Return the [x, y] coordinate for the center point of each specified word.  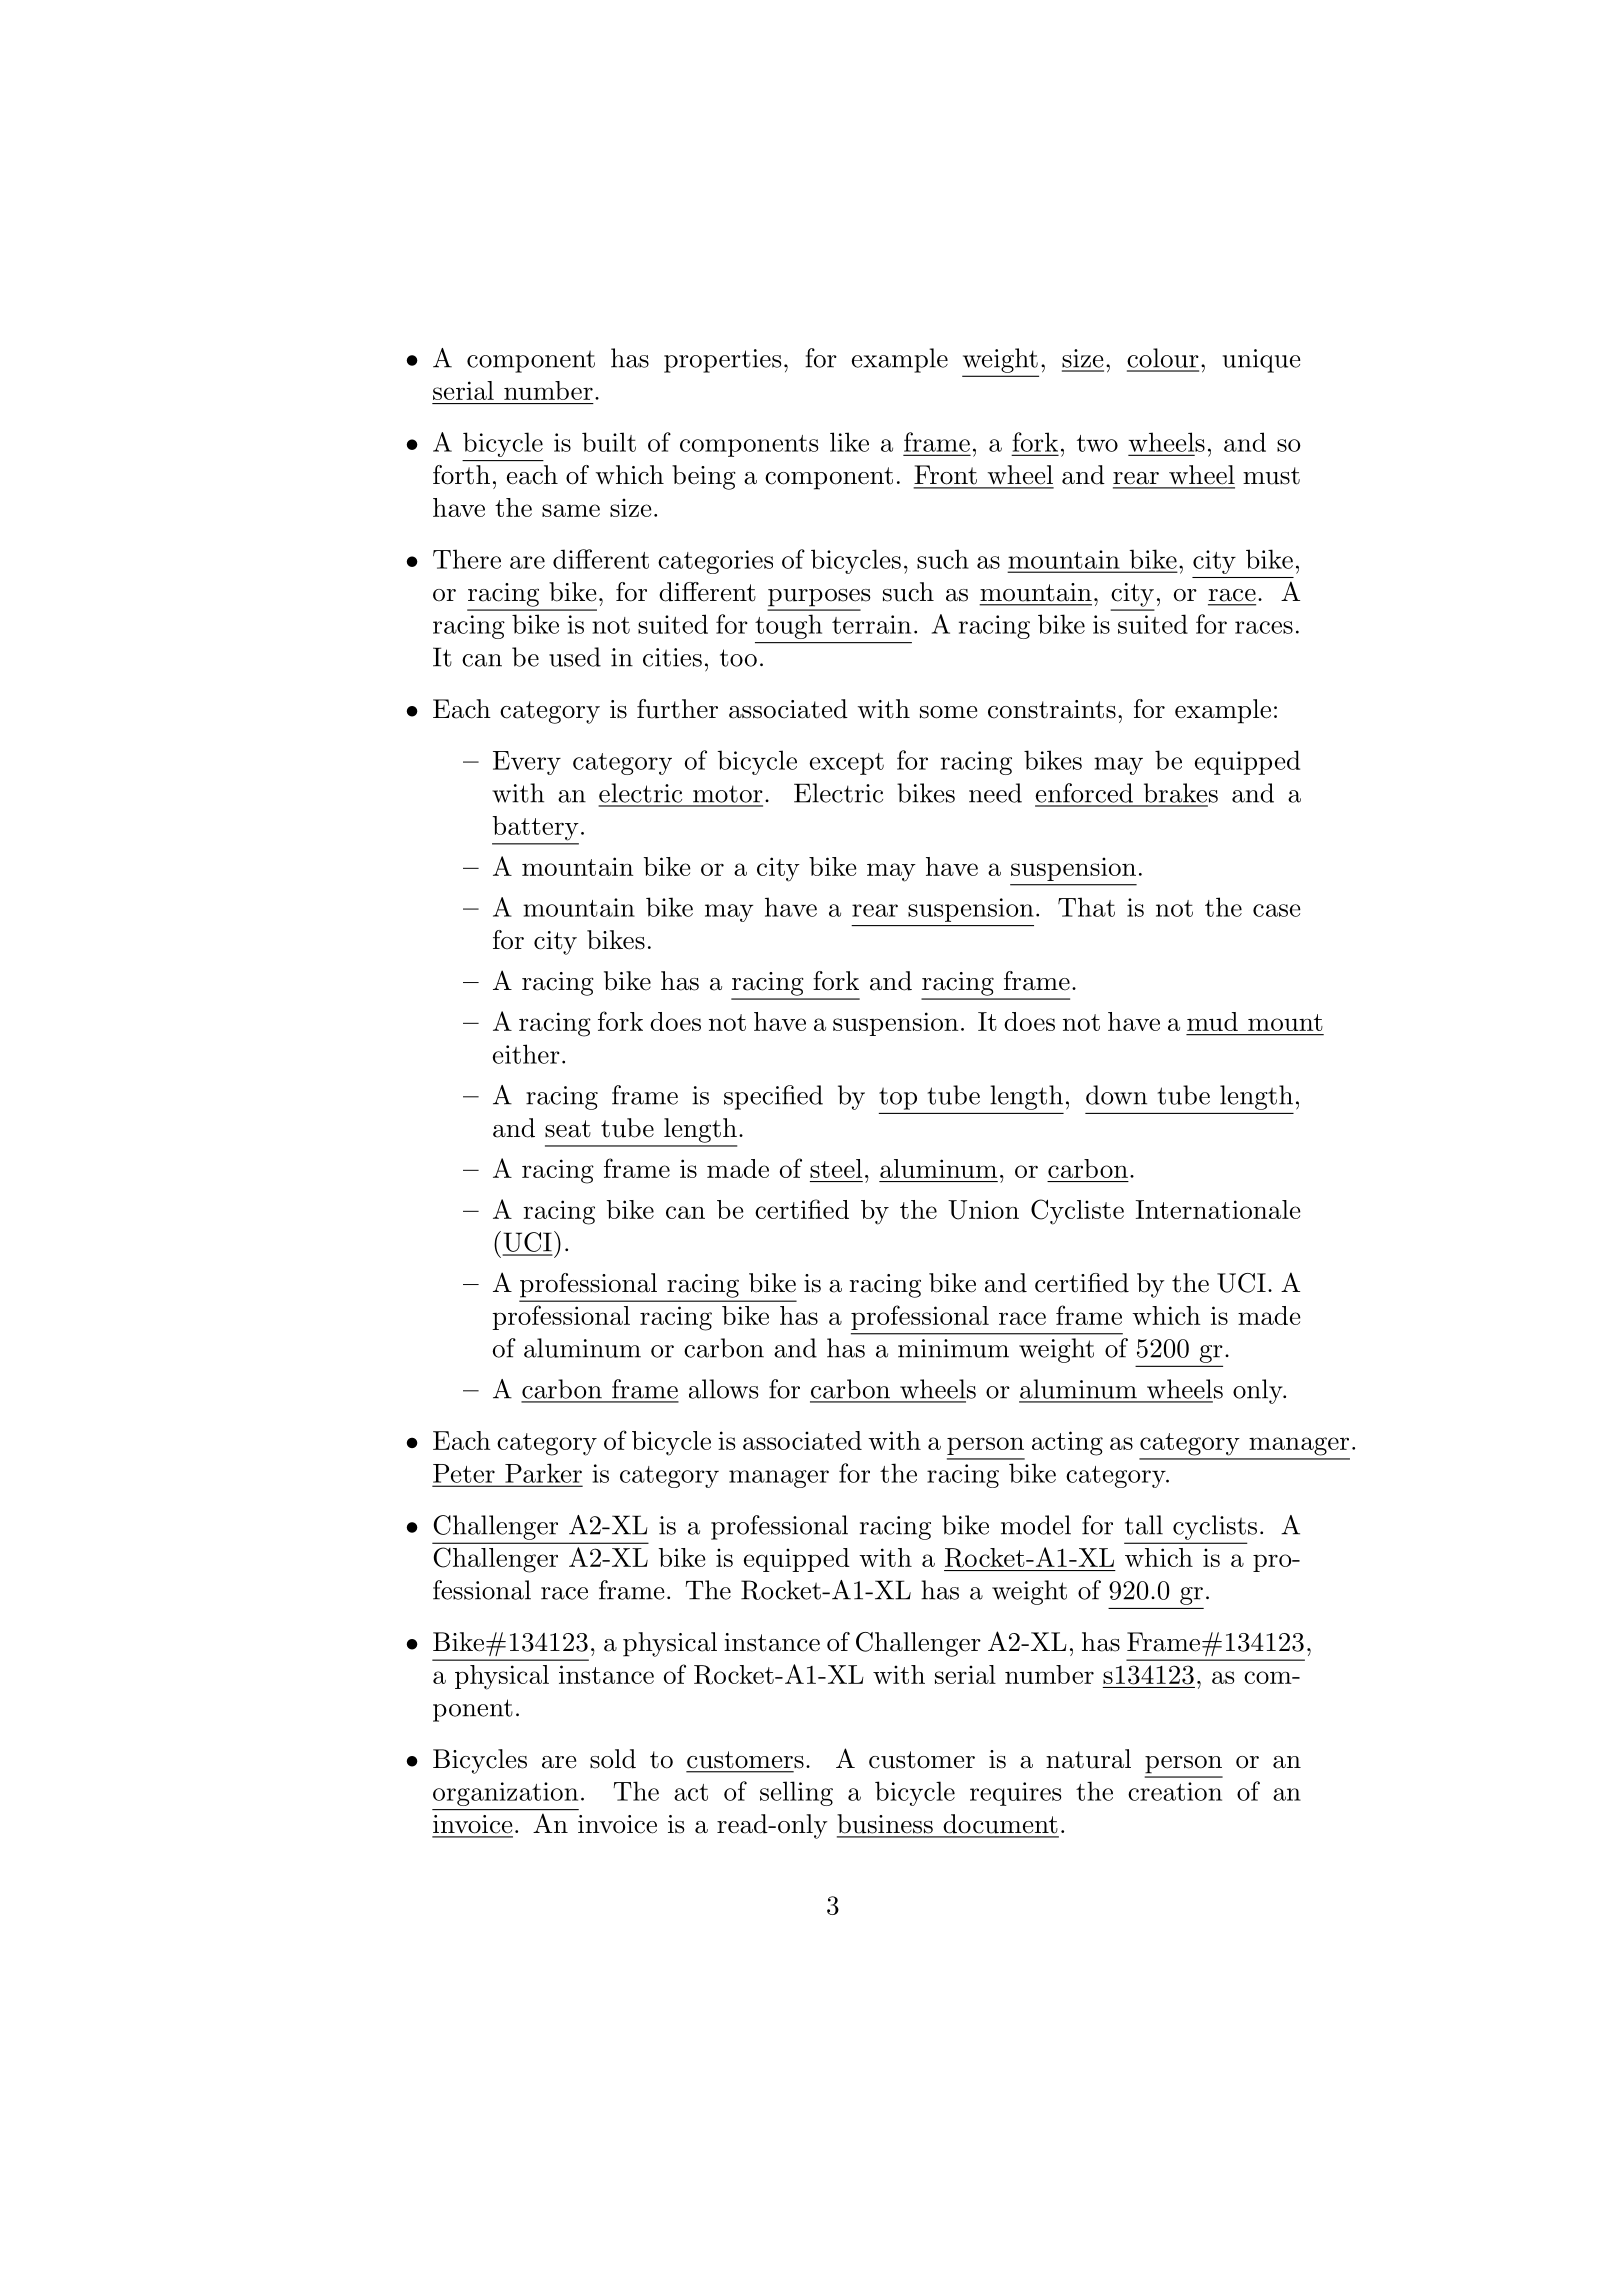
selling [796, 1793]
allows [723, 1389]
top [898, 1098]
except [847, 764]
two [1097, 443]
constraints [1052, 709]
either [526, 1054]
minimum [953, 1348]
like [849, 442]
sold [613, 1759]
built [609, 442]
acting [1067, 1443]
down [1116, 1095]
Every [527, 763]
